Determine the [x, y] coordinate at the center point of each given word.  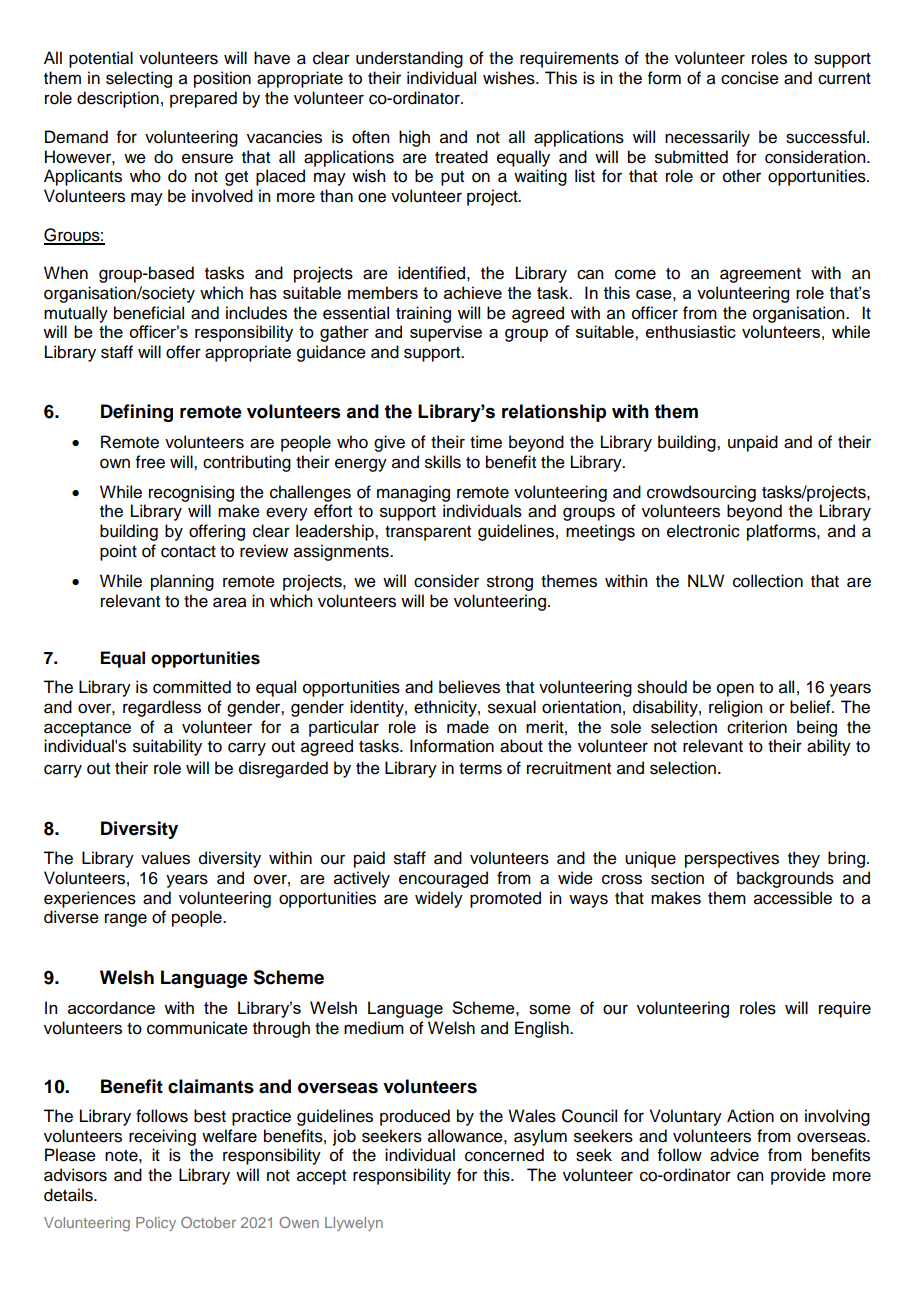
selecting [139, 79]
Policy [156, 1224]
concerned [504, 1155]
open [735, 690]
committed [192, 687]
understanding [409, 59]
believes [469, 687]
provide [798, 1176]
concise [750, 78]
